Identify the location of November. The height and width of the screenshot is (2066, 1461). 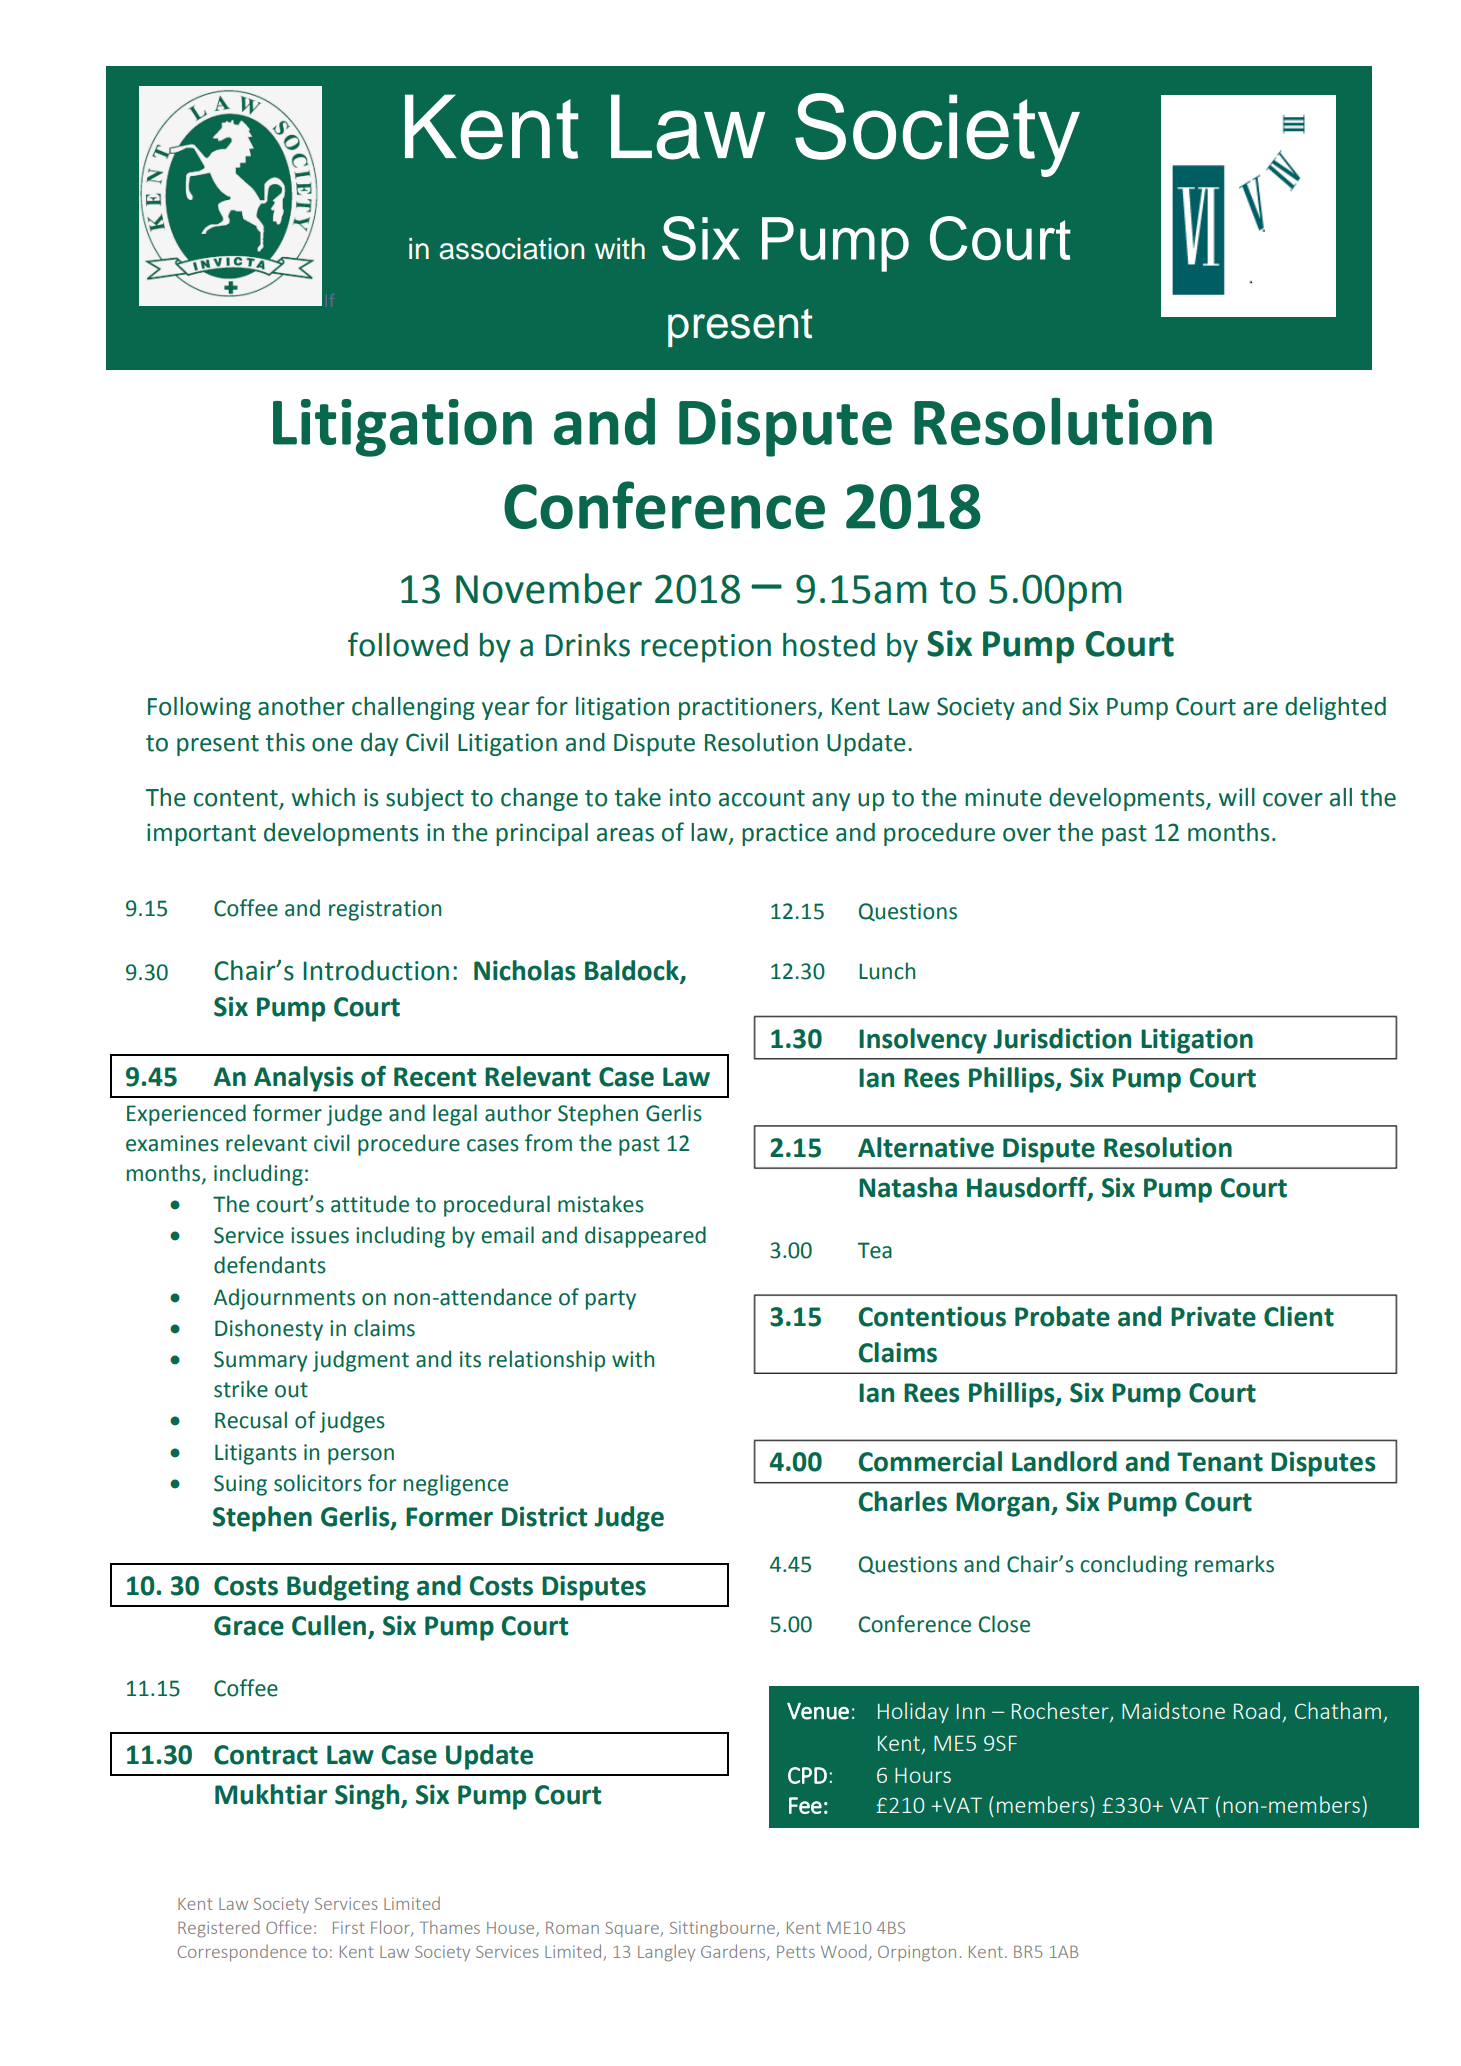
(549, 588).
